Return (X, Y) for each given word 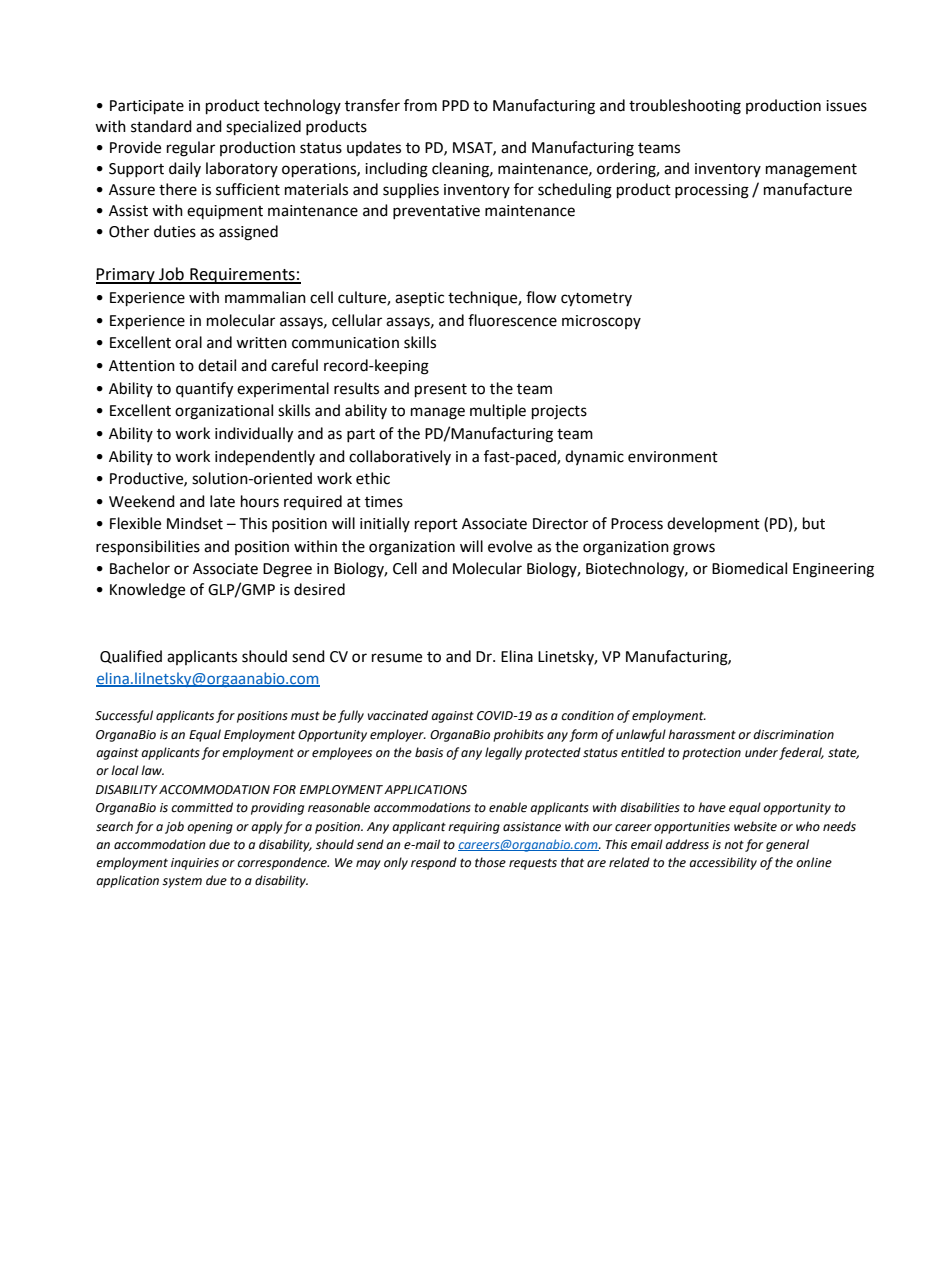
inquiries (195, 864)
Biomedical (749, 568)
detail (217, 365)
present (441, 391)
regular (191, 149)
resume (397, 658)
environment (673, 457)
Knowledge (147, 591)
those (490, 862)
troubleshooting (685, 107)
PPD (455, 105)
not (734, 845)
